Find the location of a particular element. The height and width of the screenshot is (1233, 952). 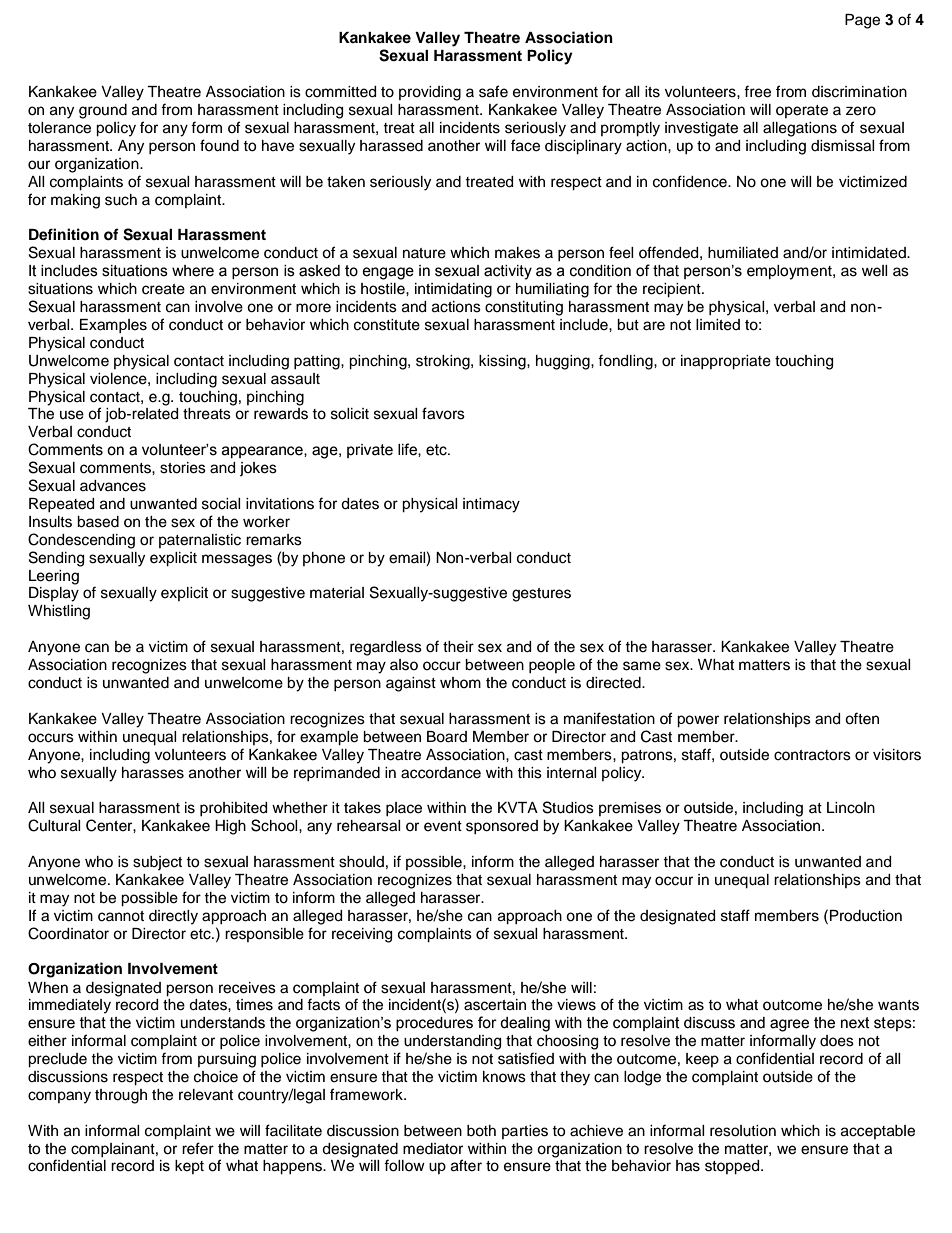

same is located at coordinates (642, 666).
